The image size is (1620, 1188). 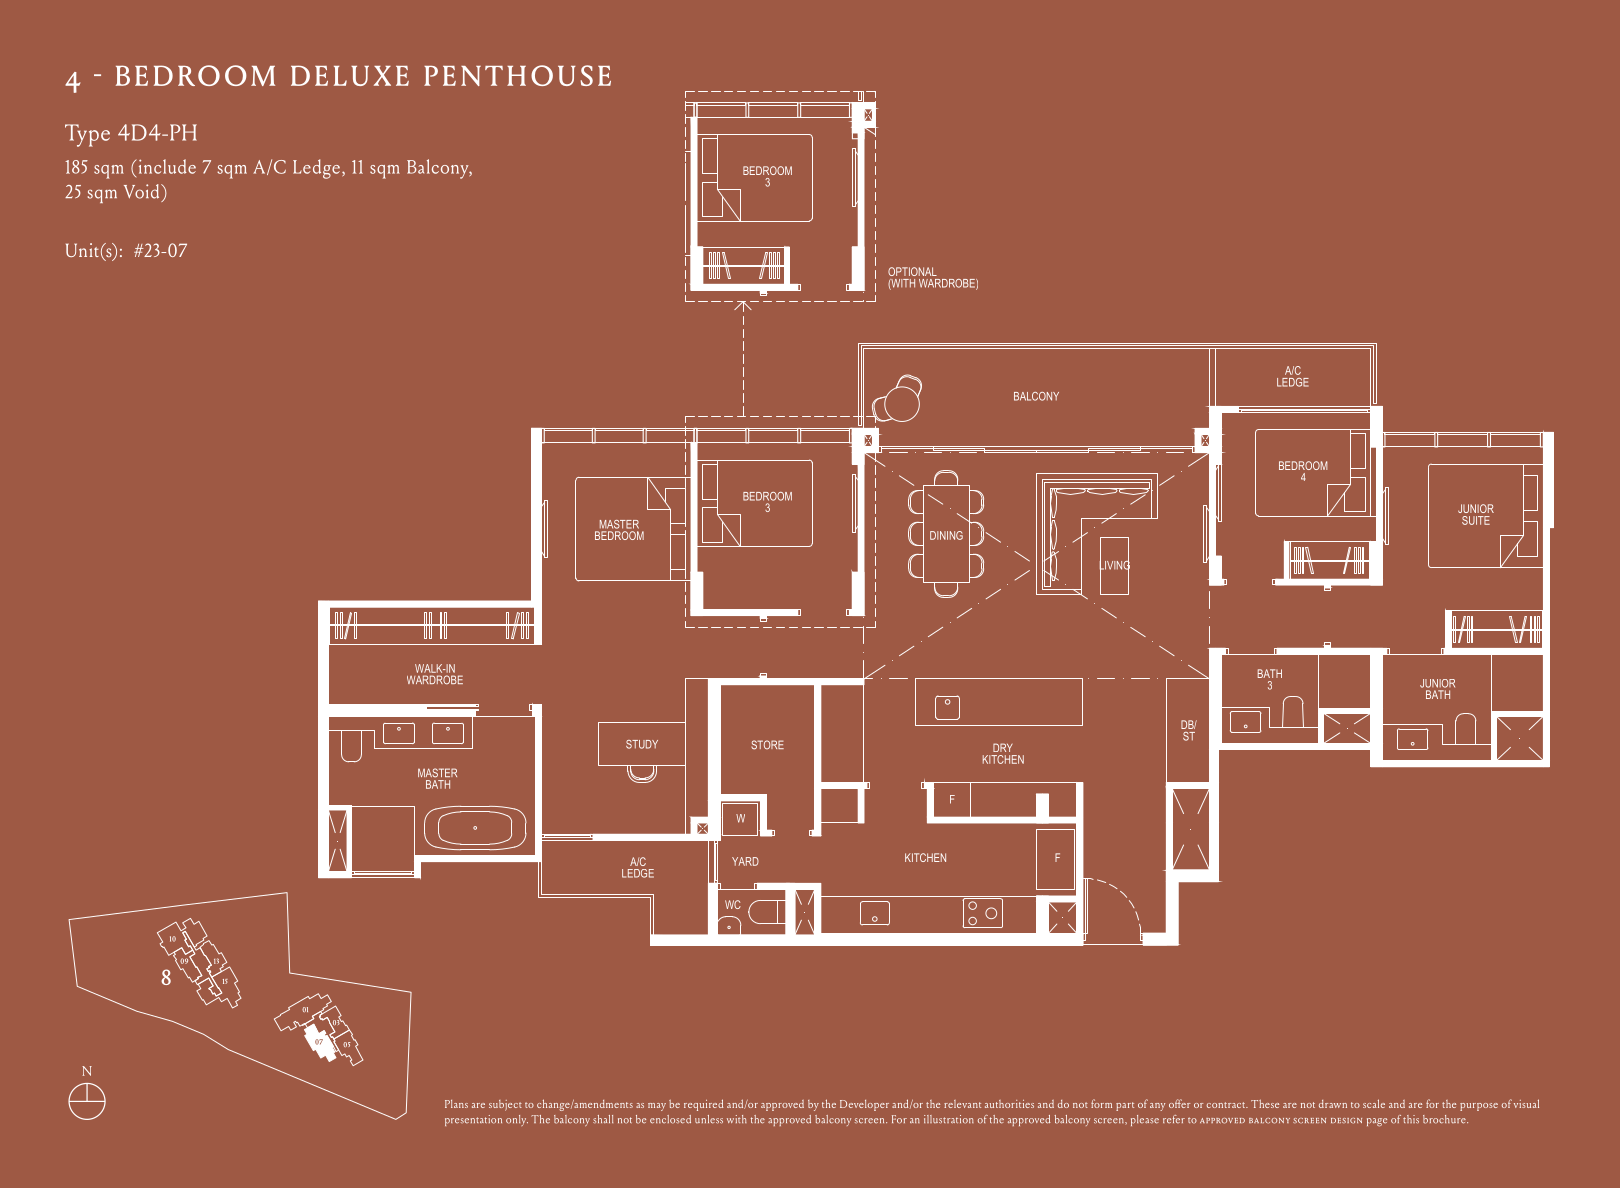 I want to click on DINING, so click(x=946, y=535).
